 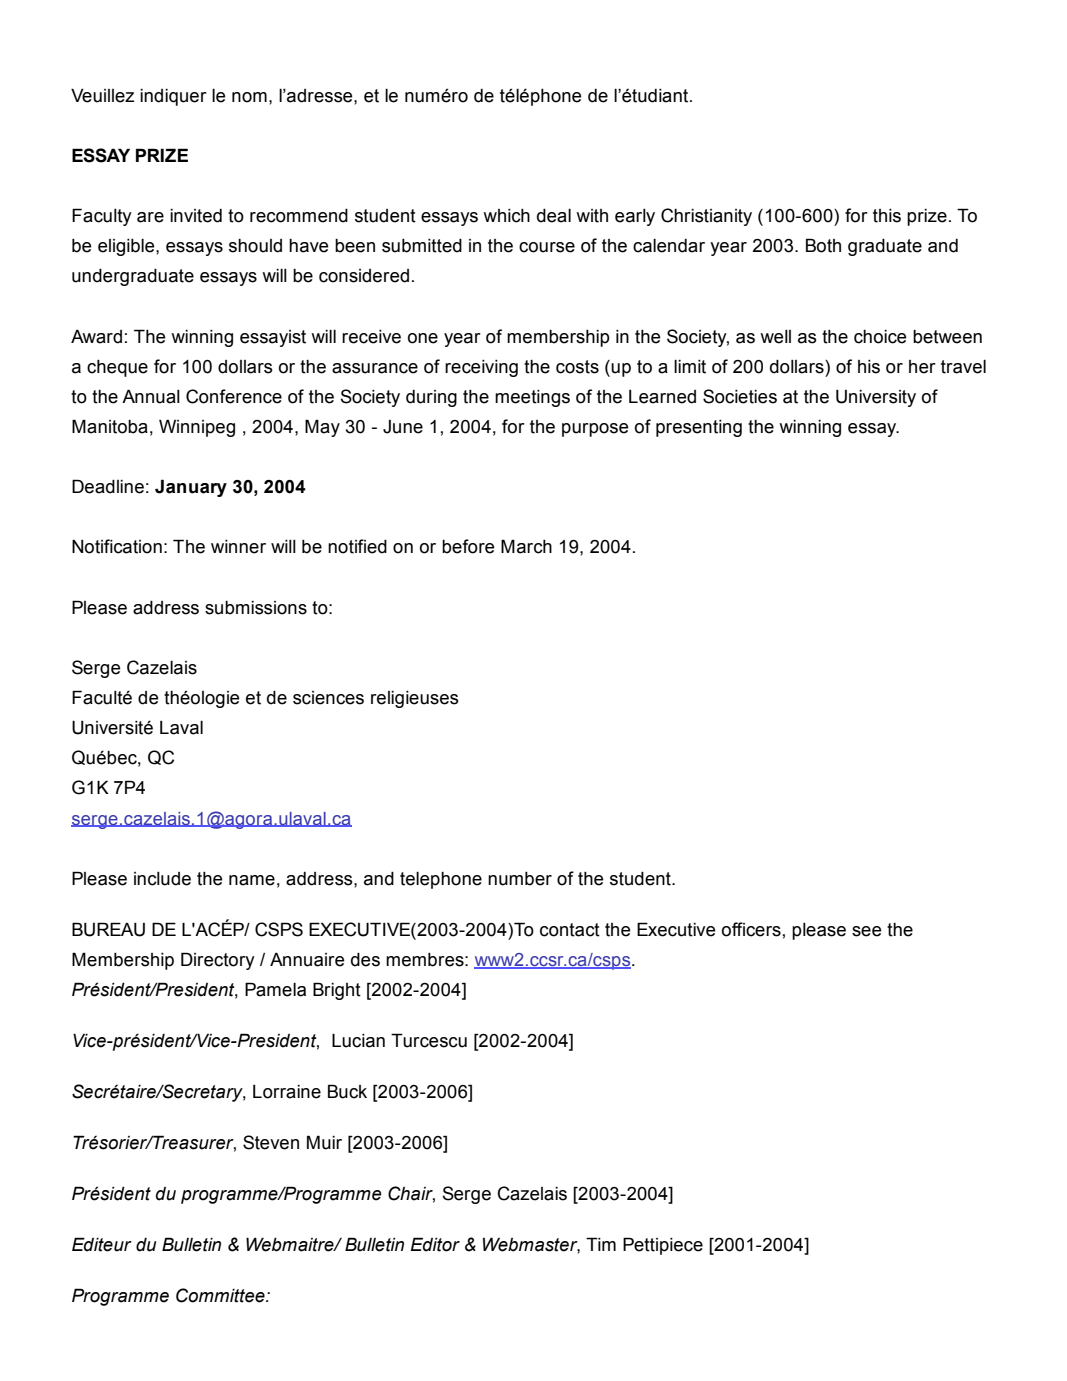 What do you see at coordinates (570, 930) in the screenshot?
I see `contact` at bounding box center [570, 930].
